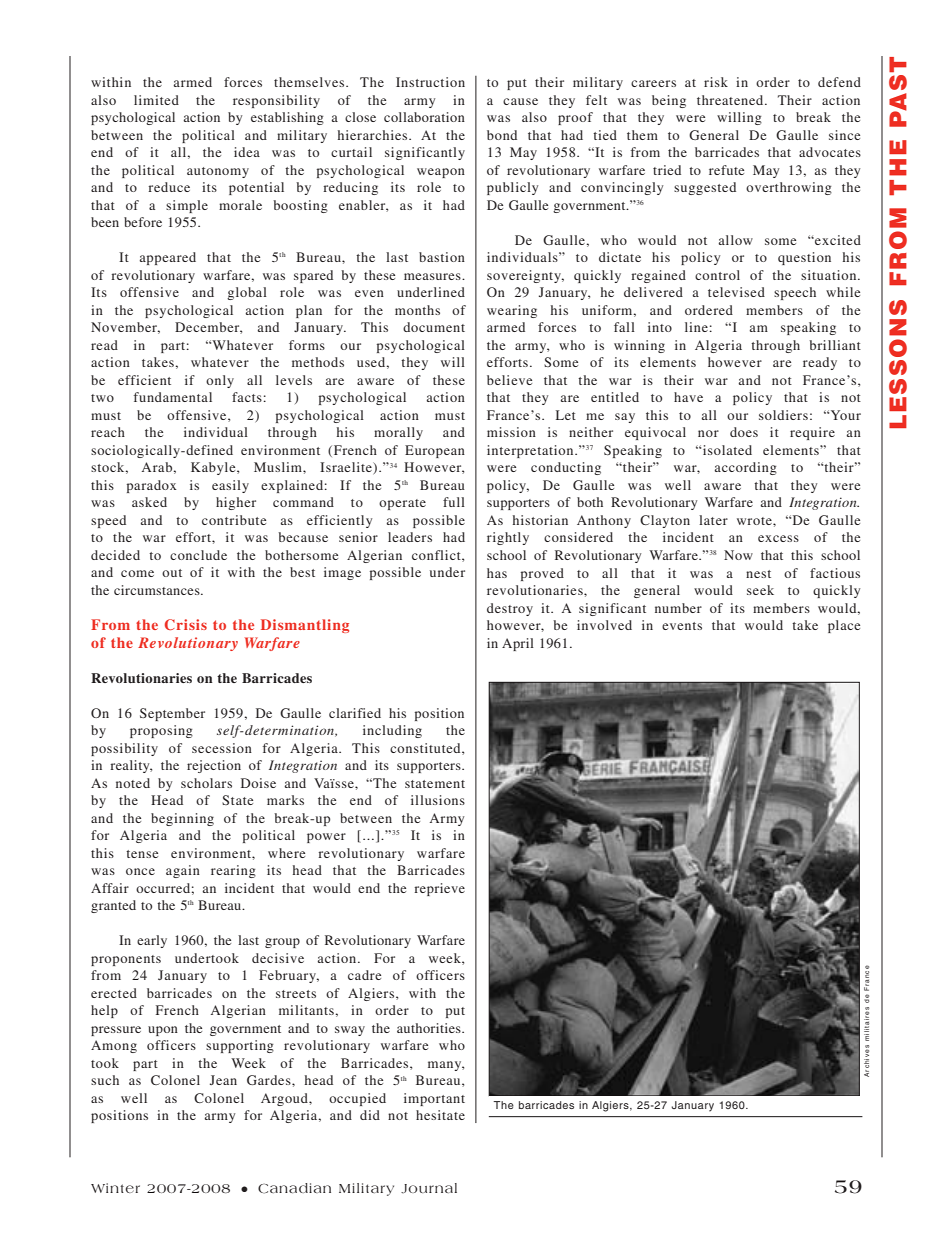 This image has width=952, height=1233. What do you see at coordinates (502, 135) in the image?
I see `bond` at bounding box center [502, 135].
